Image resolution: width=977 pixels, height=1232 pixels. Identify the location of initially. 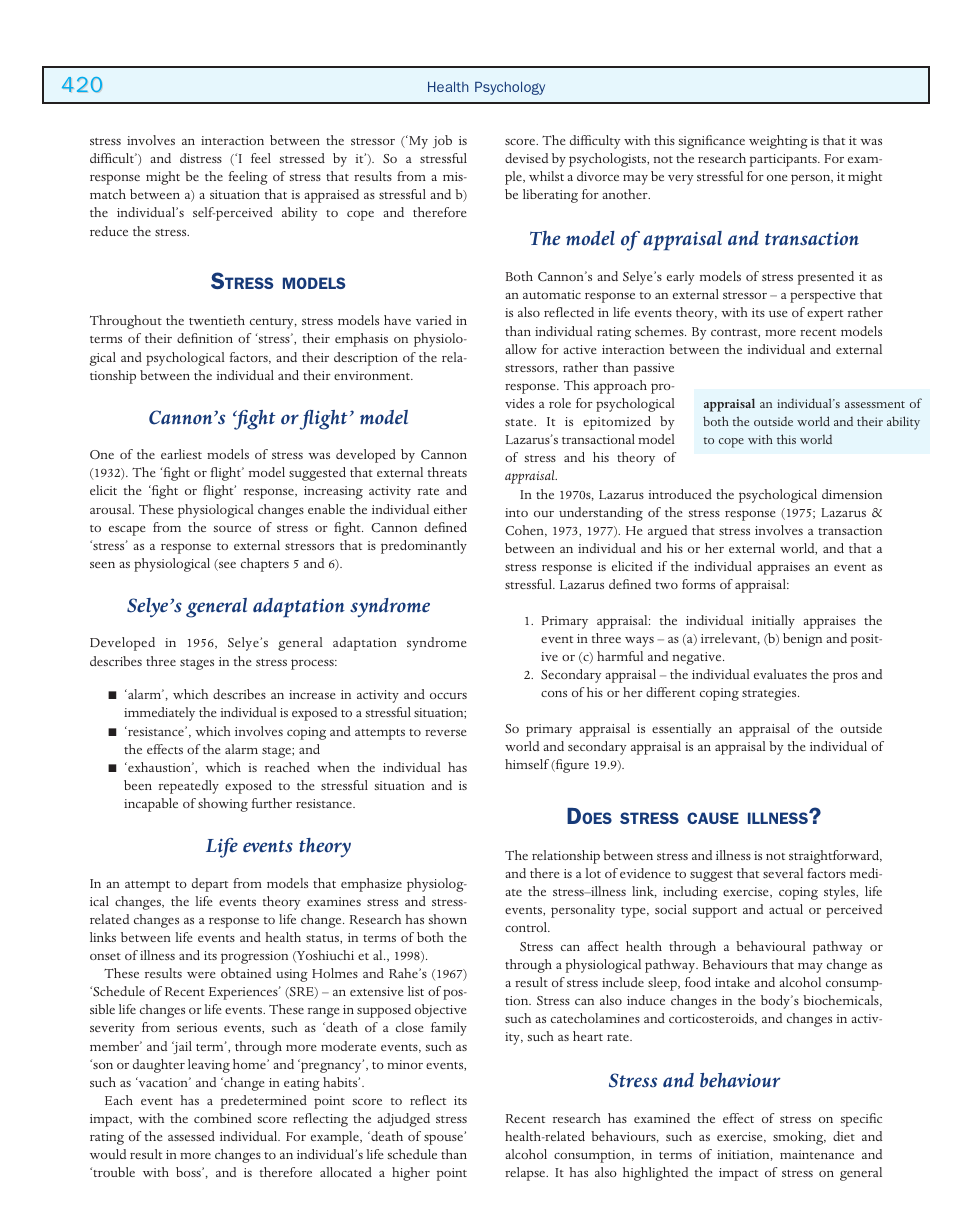
(773, 622).
